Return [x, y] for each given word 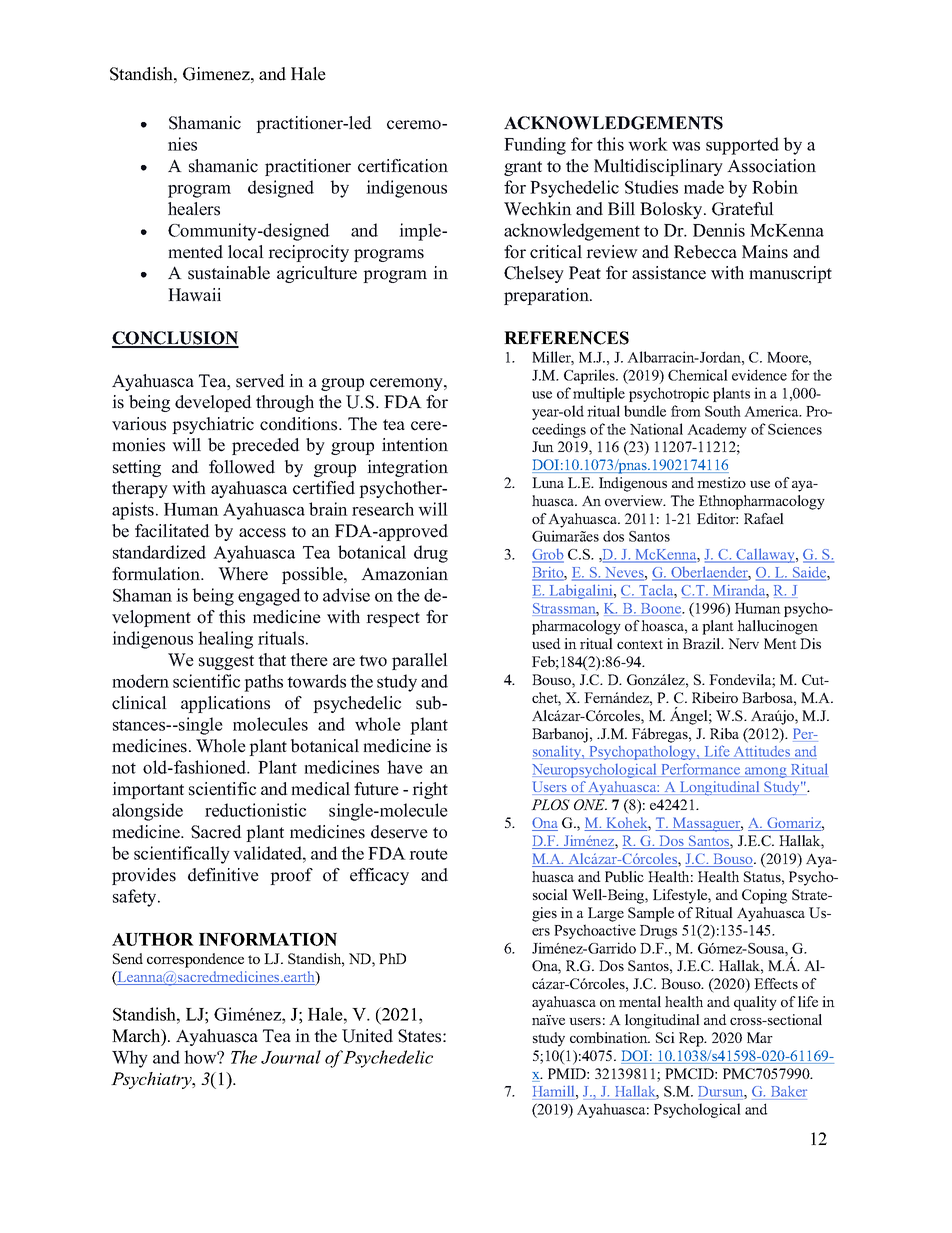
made [704, 187]
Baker [787, 1093]
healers [194, 209]
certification [403, 166]
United [367, 1036]
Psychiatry [152, 1080]
